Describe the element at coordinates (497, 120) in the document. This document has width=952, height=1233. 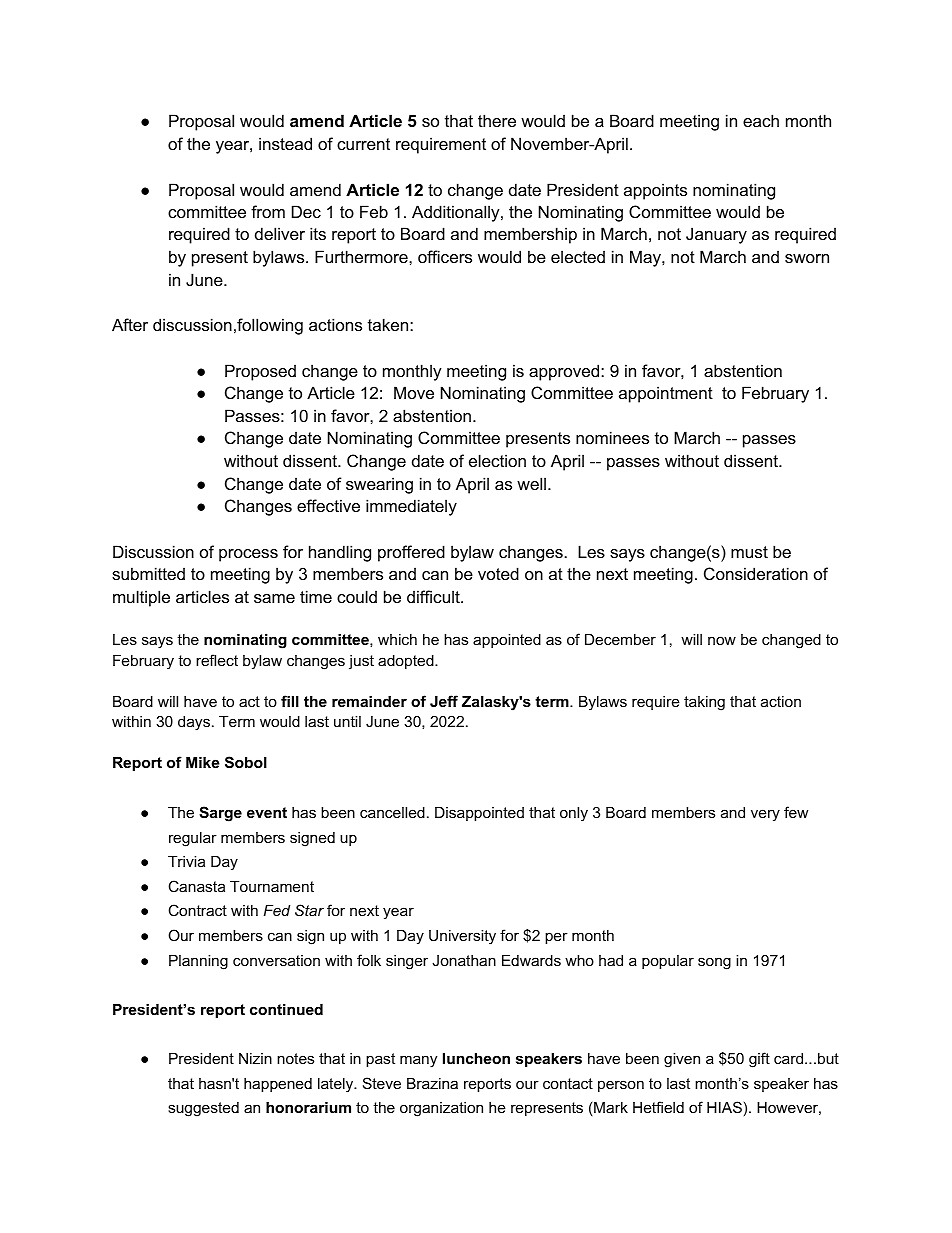
I see `there` at that location.
